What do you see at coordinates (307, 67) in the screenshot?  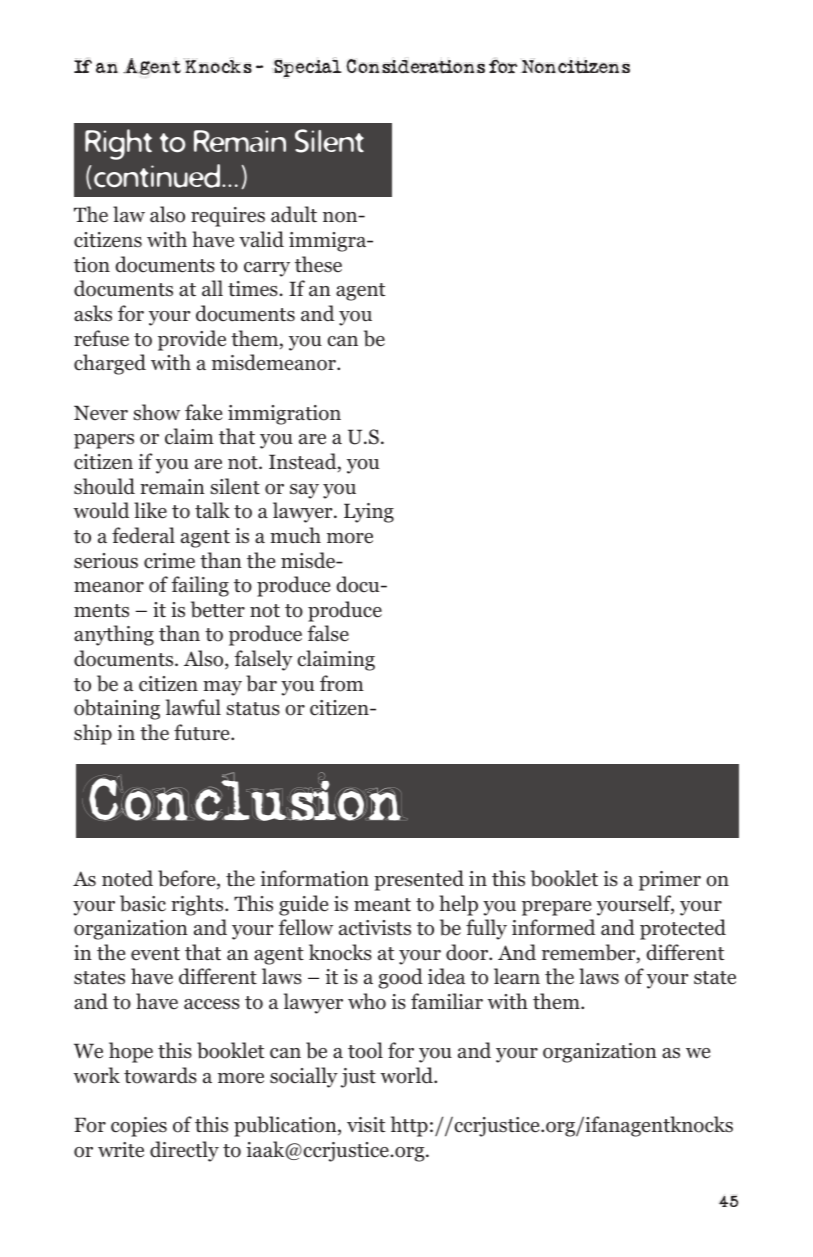 I see `Special` at bounding box center [307, 67].
